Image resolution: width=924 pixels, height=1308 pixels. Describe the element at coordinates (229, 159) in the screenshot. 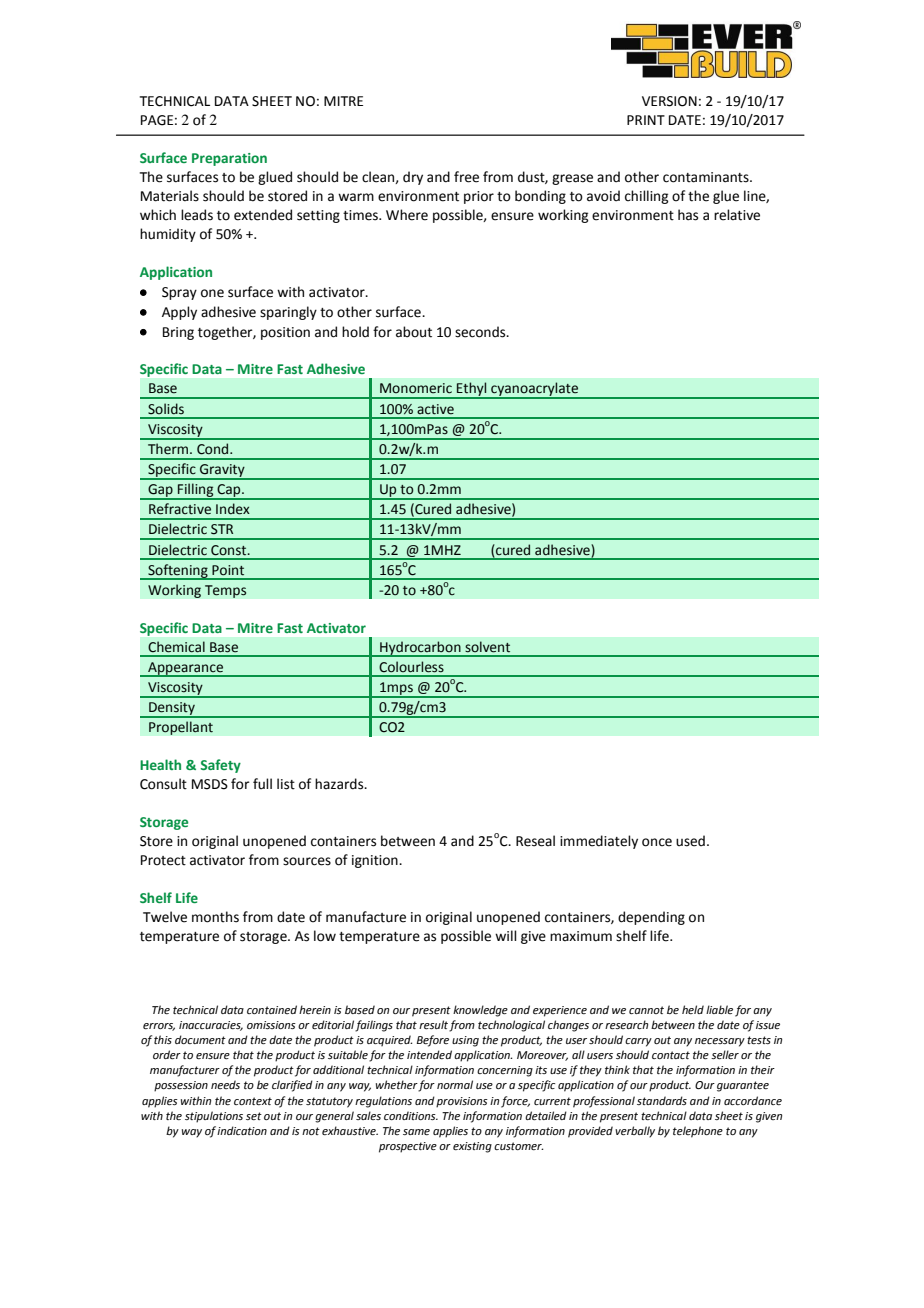

I see `Preparation` at that location.
